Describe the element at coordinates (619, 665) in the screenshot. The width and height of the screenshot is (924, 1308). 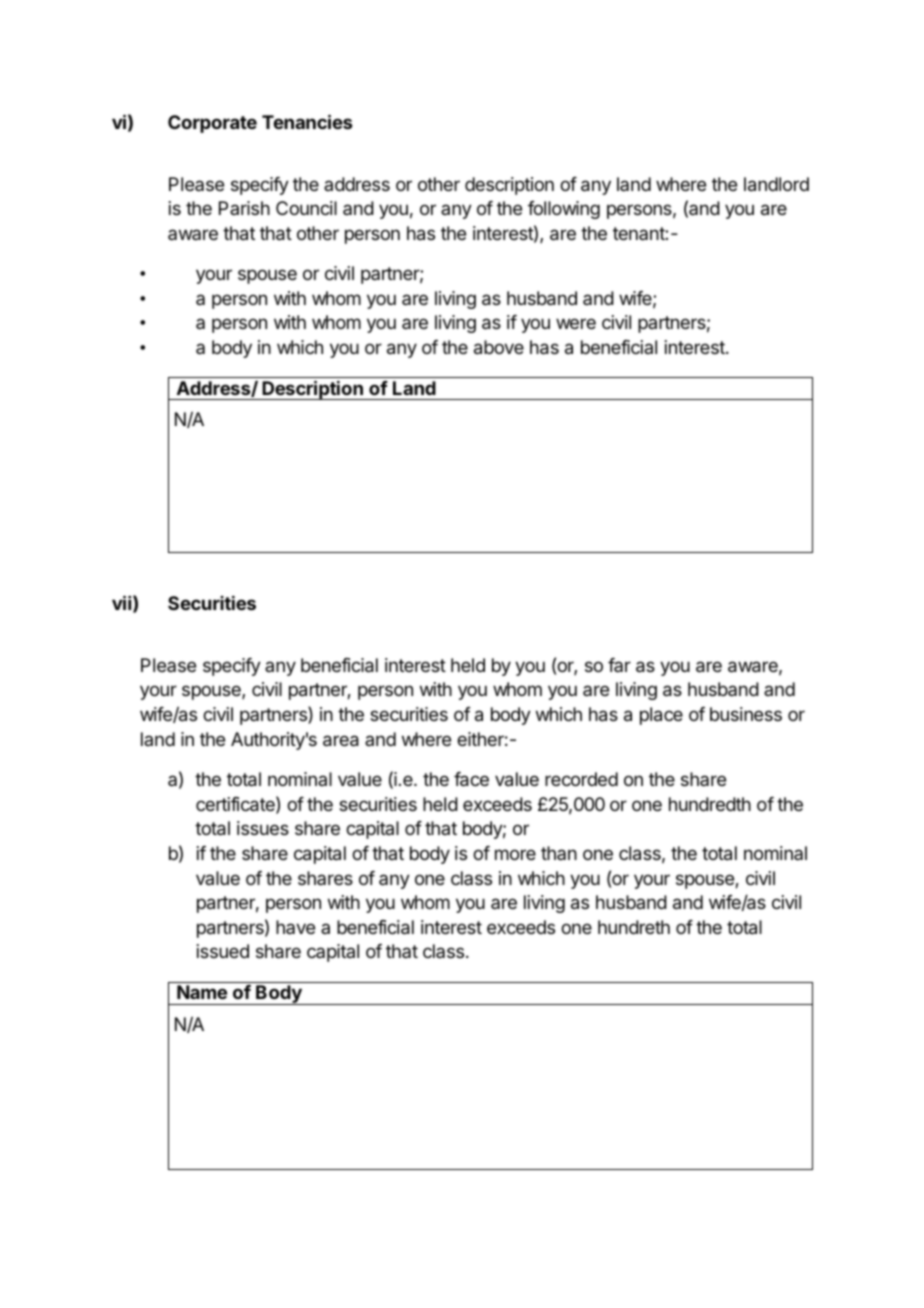
I see `far` at that location.
